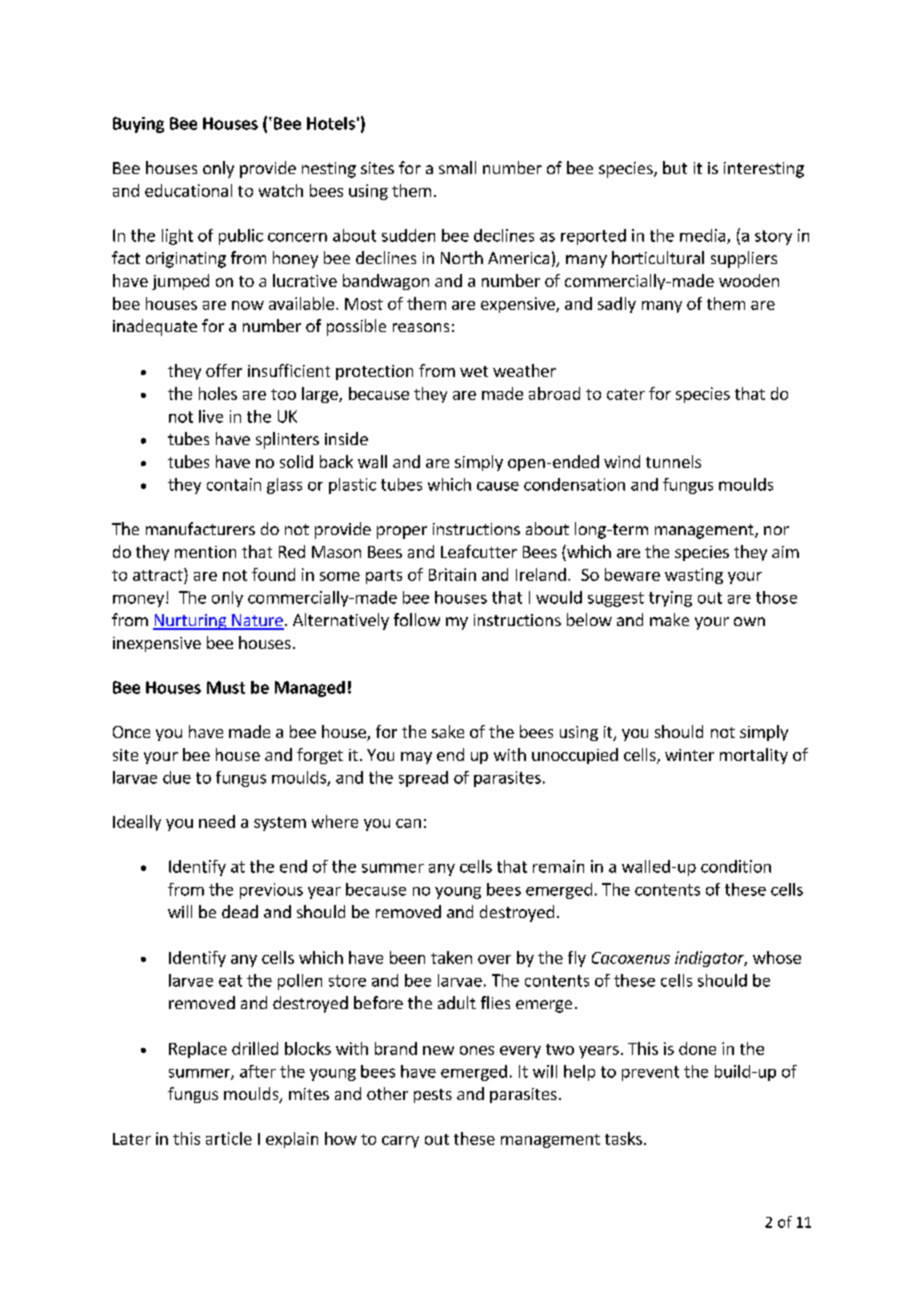  Describe the element at coordinates (433, 1096) in the document. I see `pests` at that location.
